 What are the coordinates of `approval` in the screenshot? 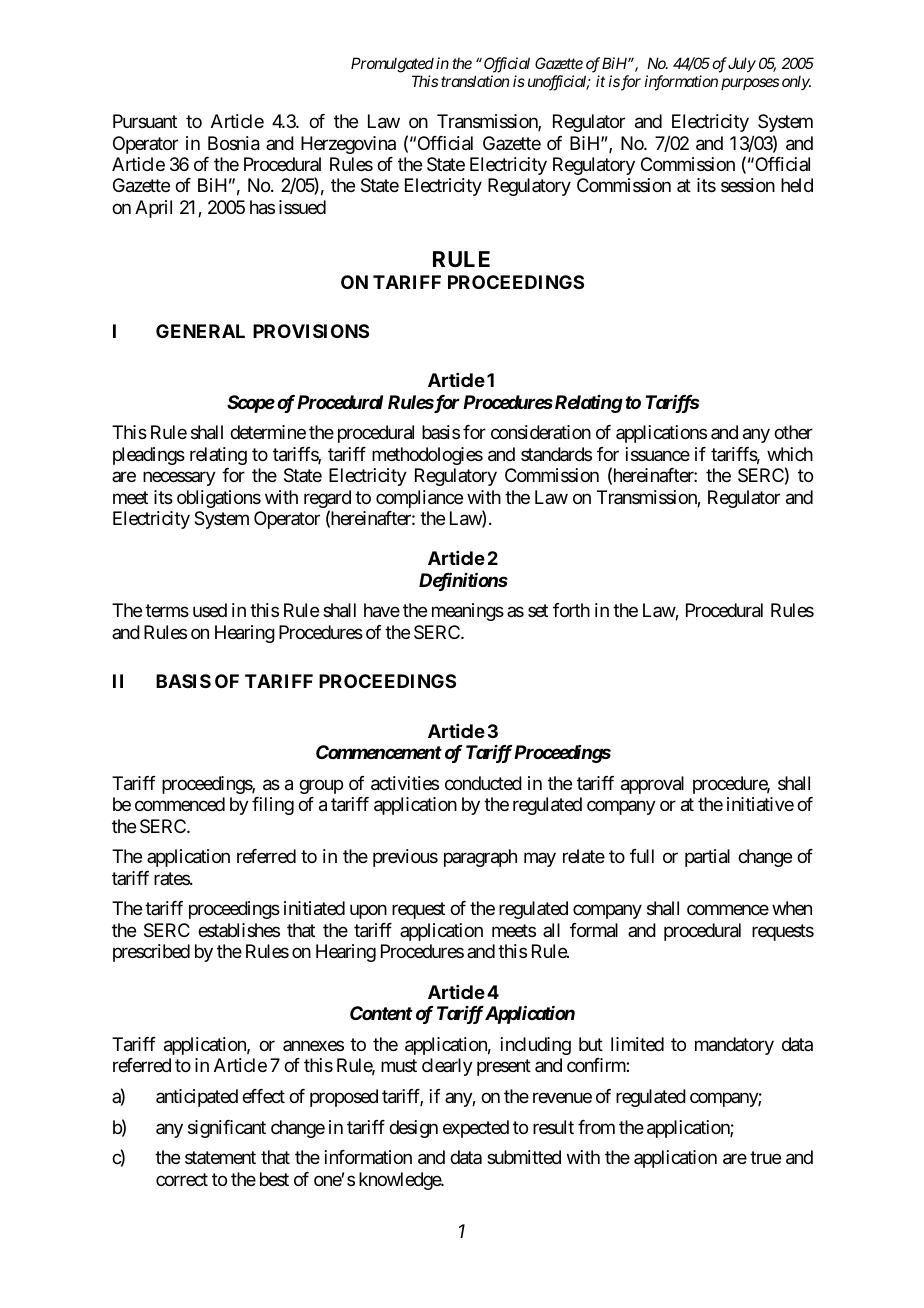 It's located at (652, 785).
